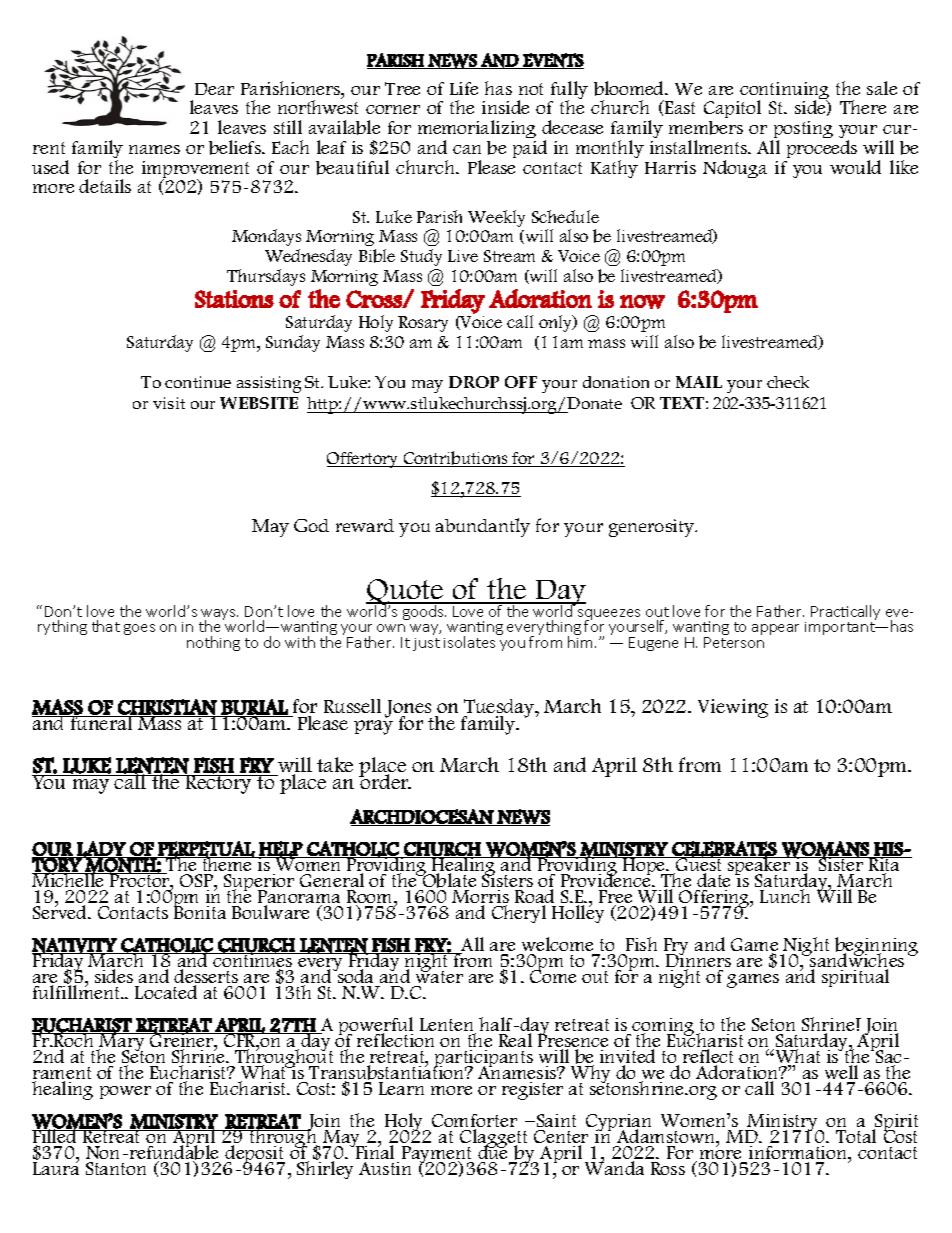 The image size is (952, 1233). I want to click on Life, so click(464, 88).
